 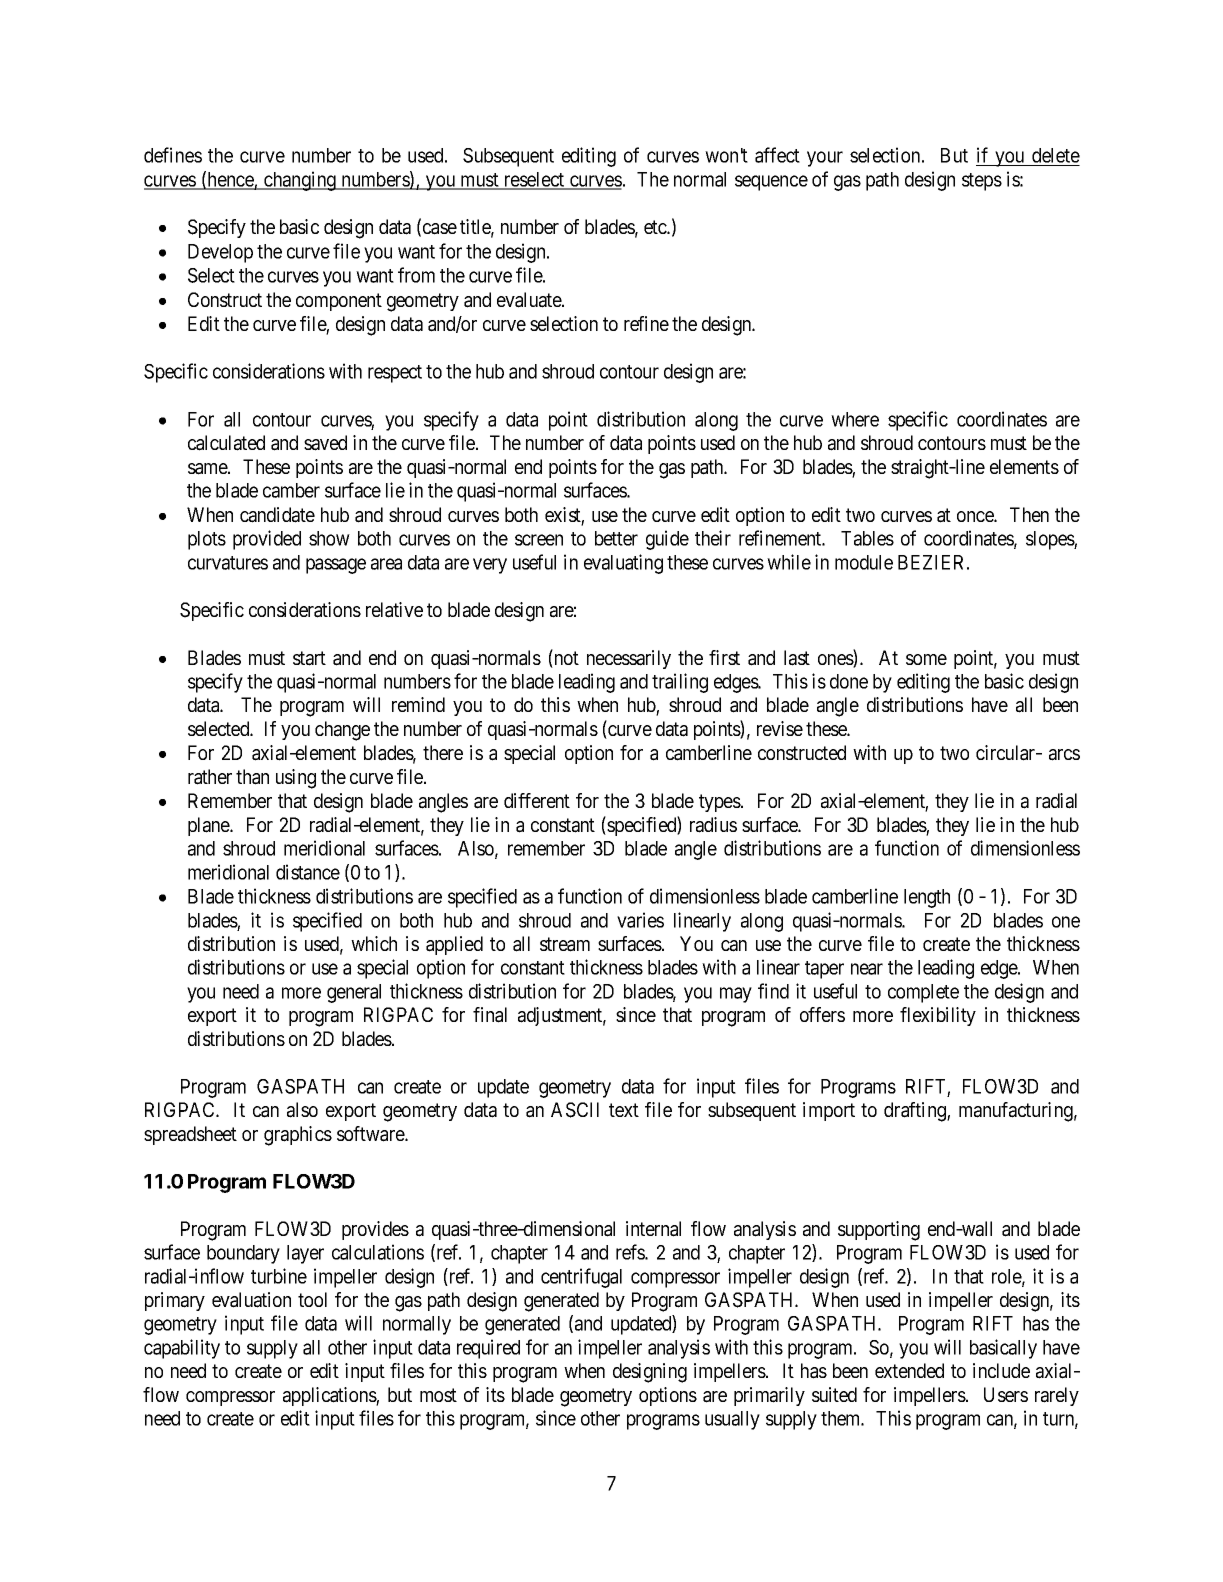 What do you see at coordinates (656, 227) in the screenshot?
I see `etc` at bounding box center [656, 227].
